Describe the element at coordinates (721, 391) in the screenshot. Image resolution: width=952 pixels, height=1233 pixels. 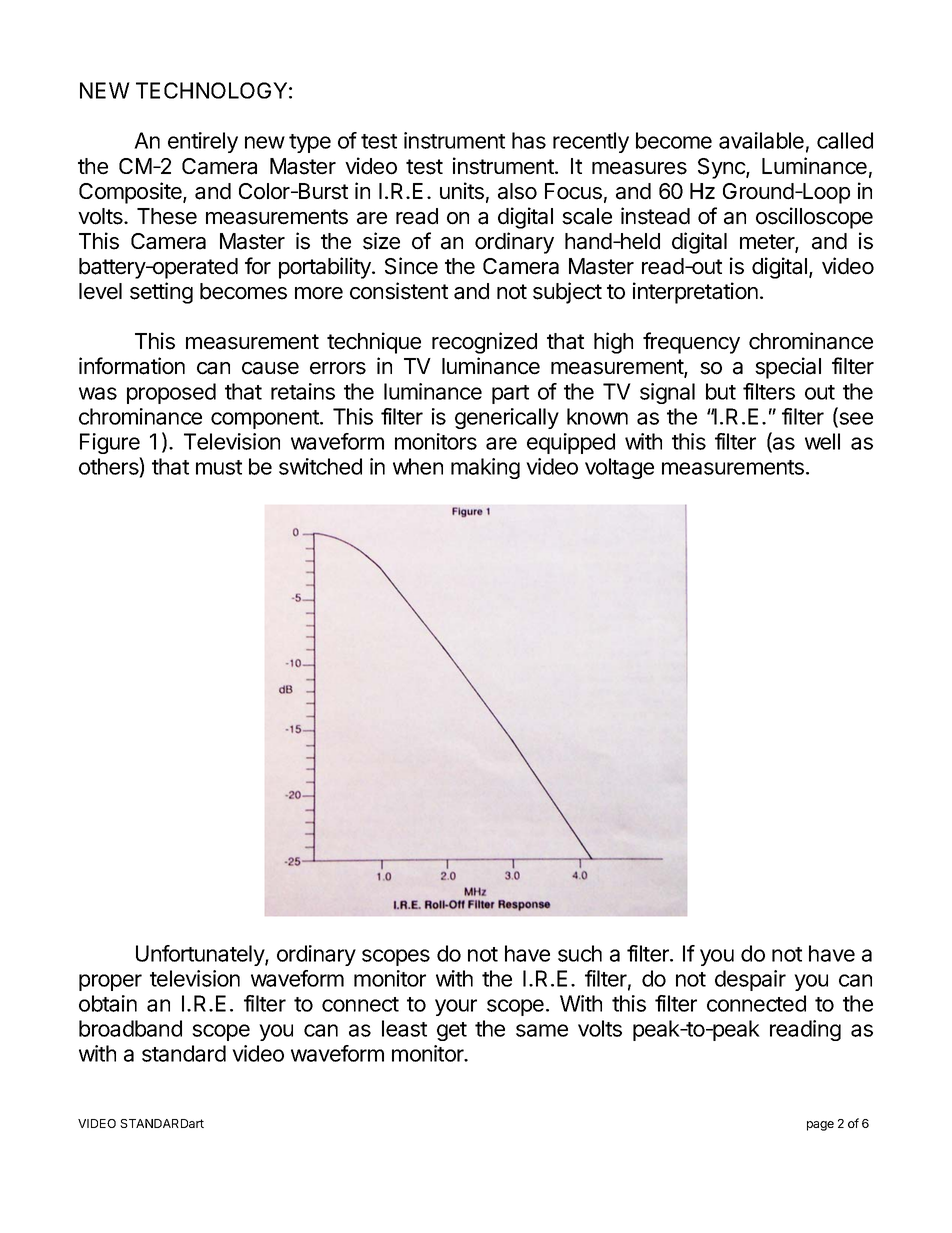
I see `but` at that location.
